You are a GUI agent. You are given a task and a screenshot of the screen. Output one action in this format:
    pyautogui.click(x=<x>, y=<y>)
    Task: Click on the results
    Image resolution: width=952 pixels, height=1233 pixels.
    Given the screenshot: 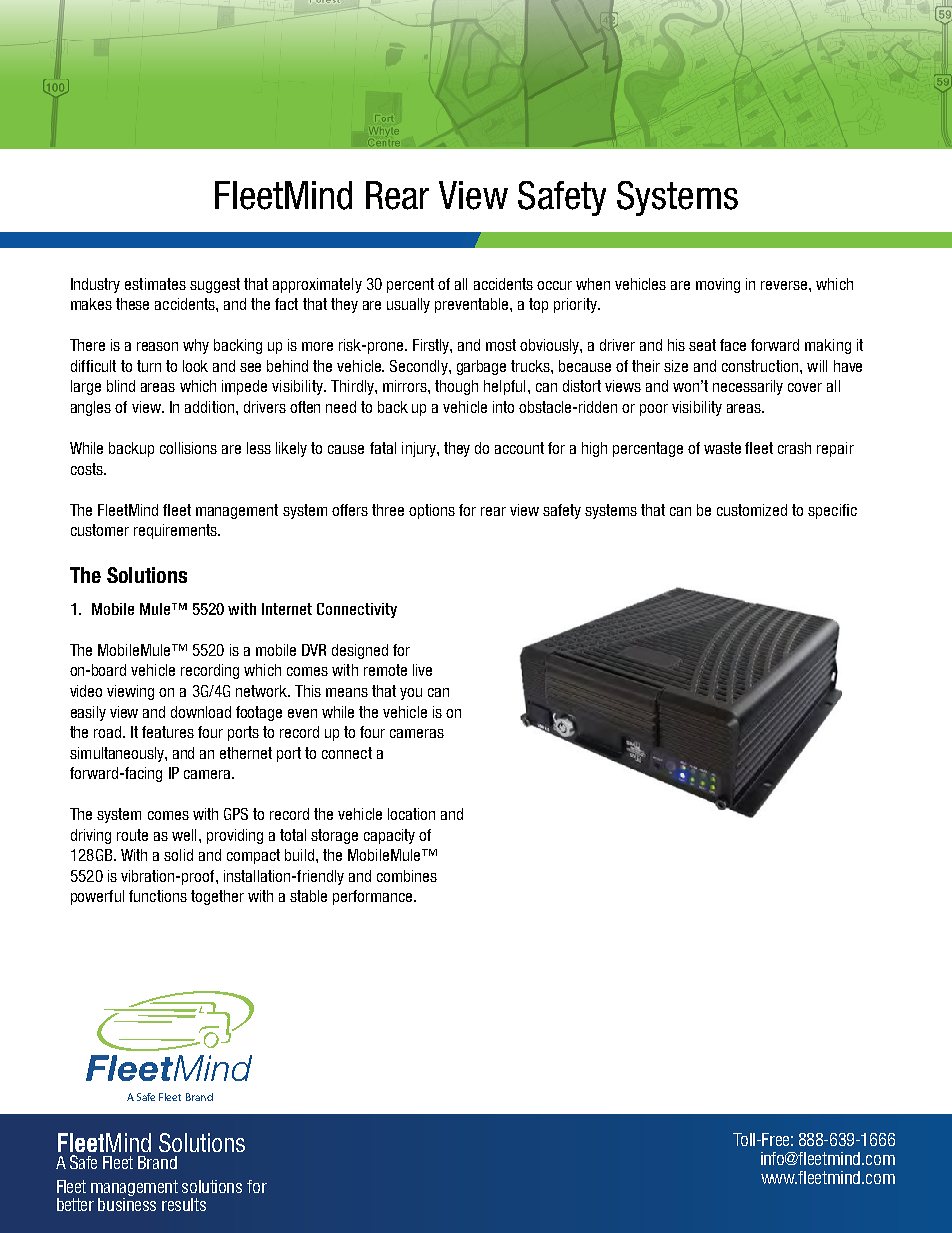 What is the action you would take?
    pyautogui.click(x=184, y=1204)
